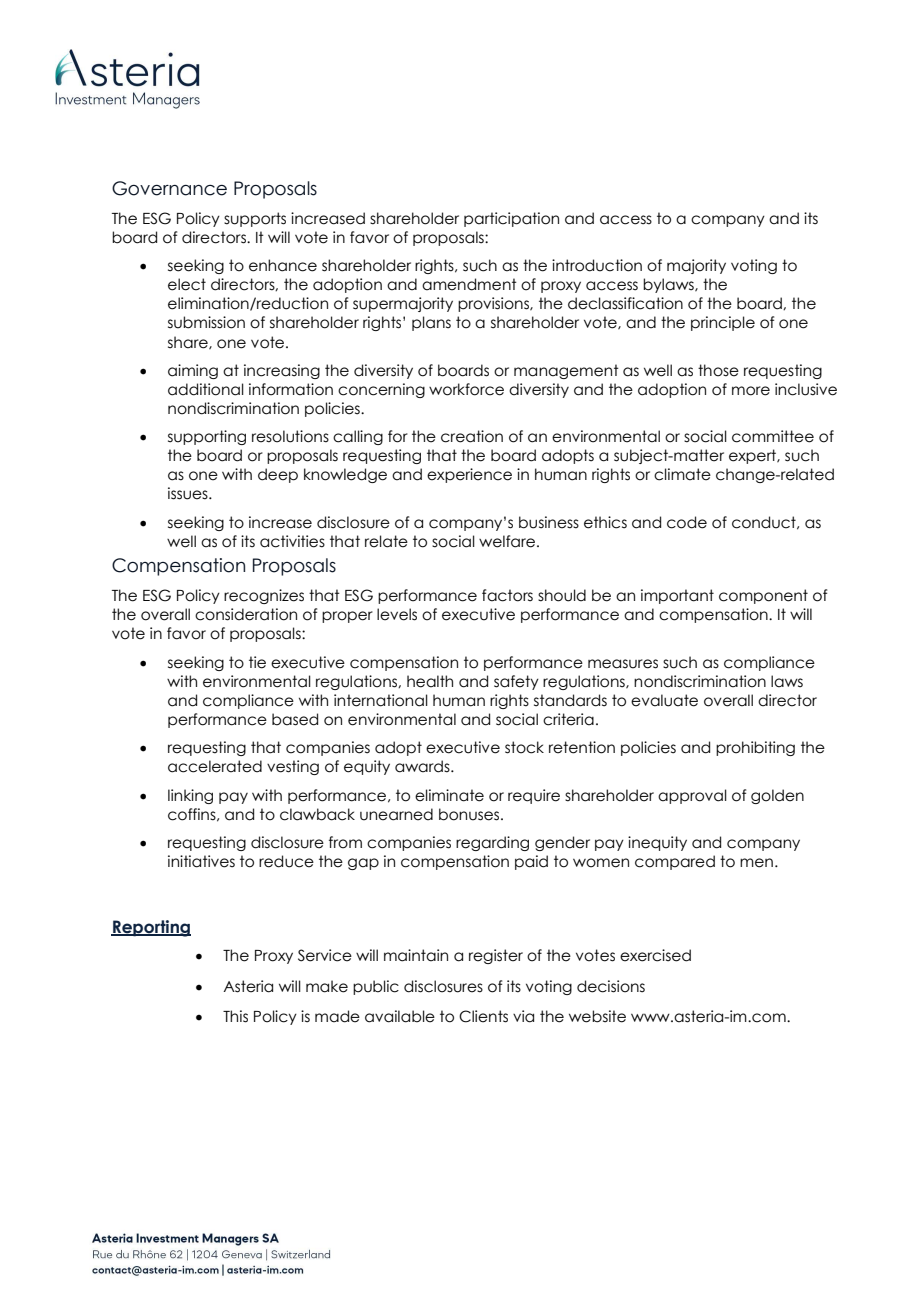 The height and width of the page is (1308, 924). I want to click on factors, so click(507, 595).
